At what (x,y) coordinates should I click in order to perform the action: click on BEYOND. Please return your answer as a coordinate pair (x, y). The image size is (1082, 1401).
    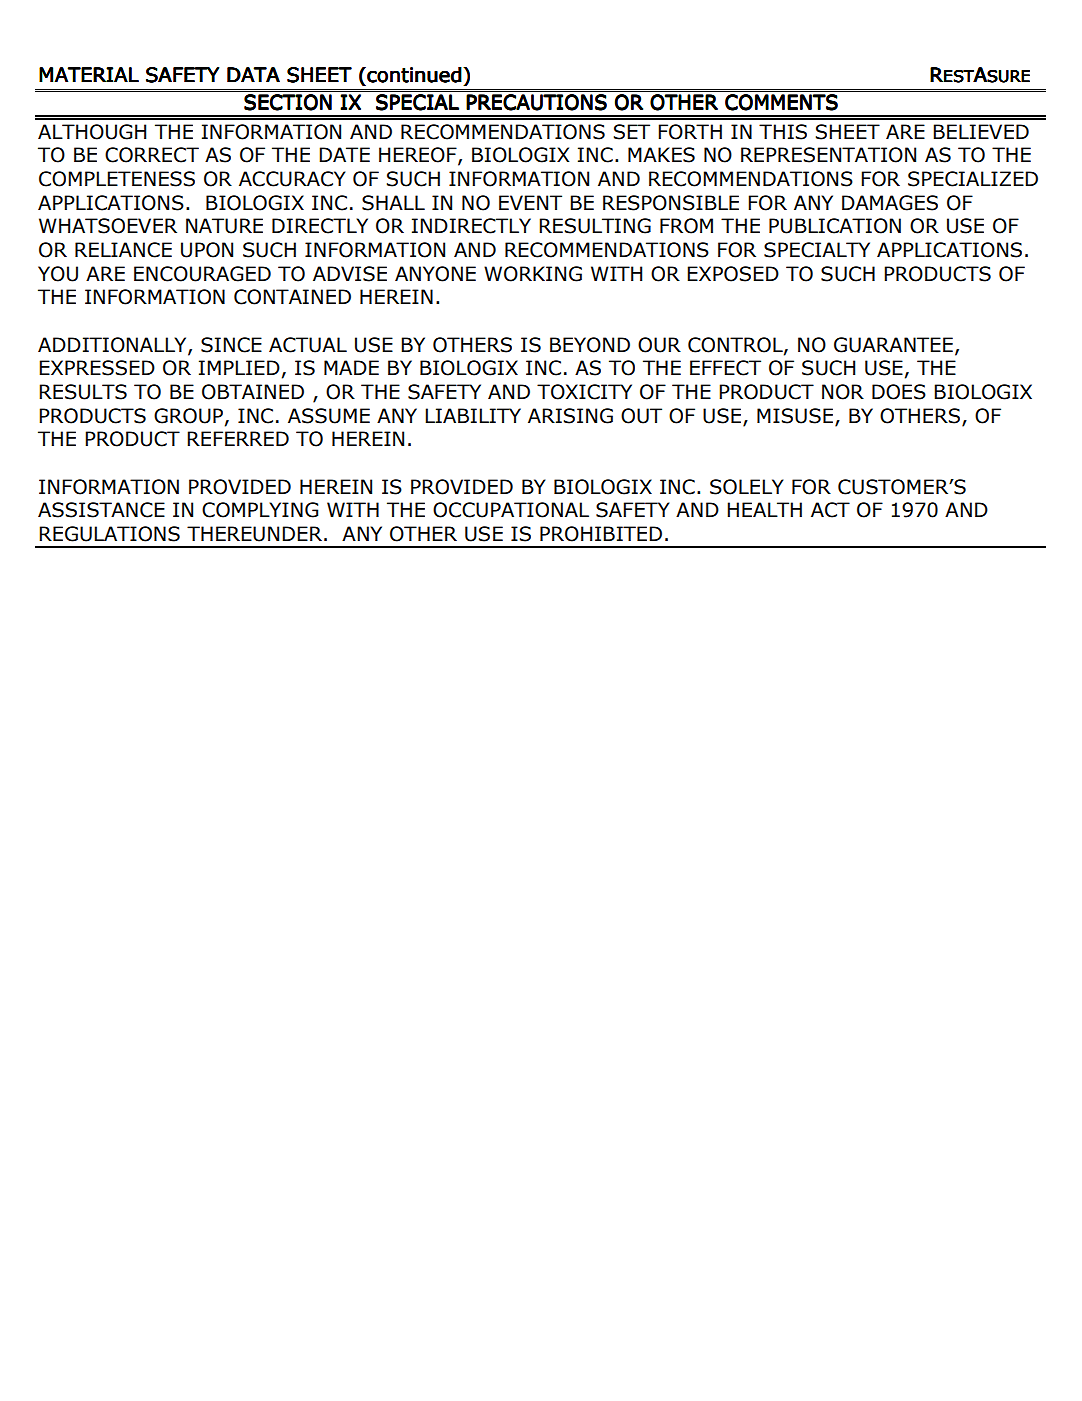
    Looking at the image, I should click on (590, 345).
